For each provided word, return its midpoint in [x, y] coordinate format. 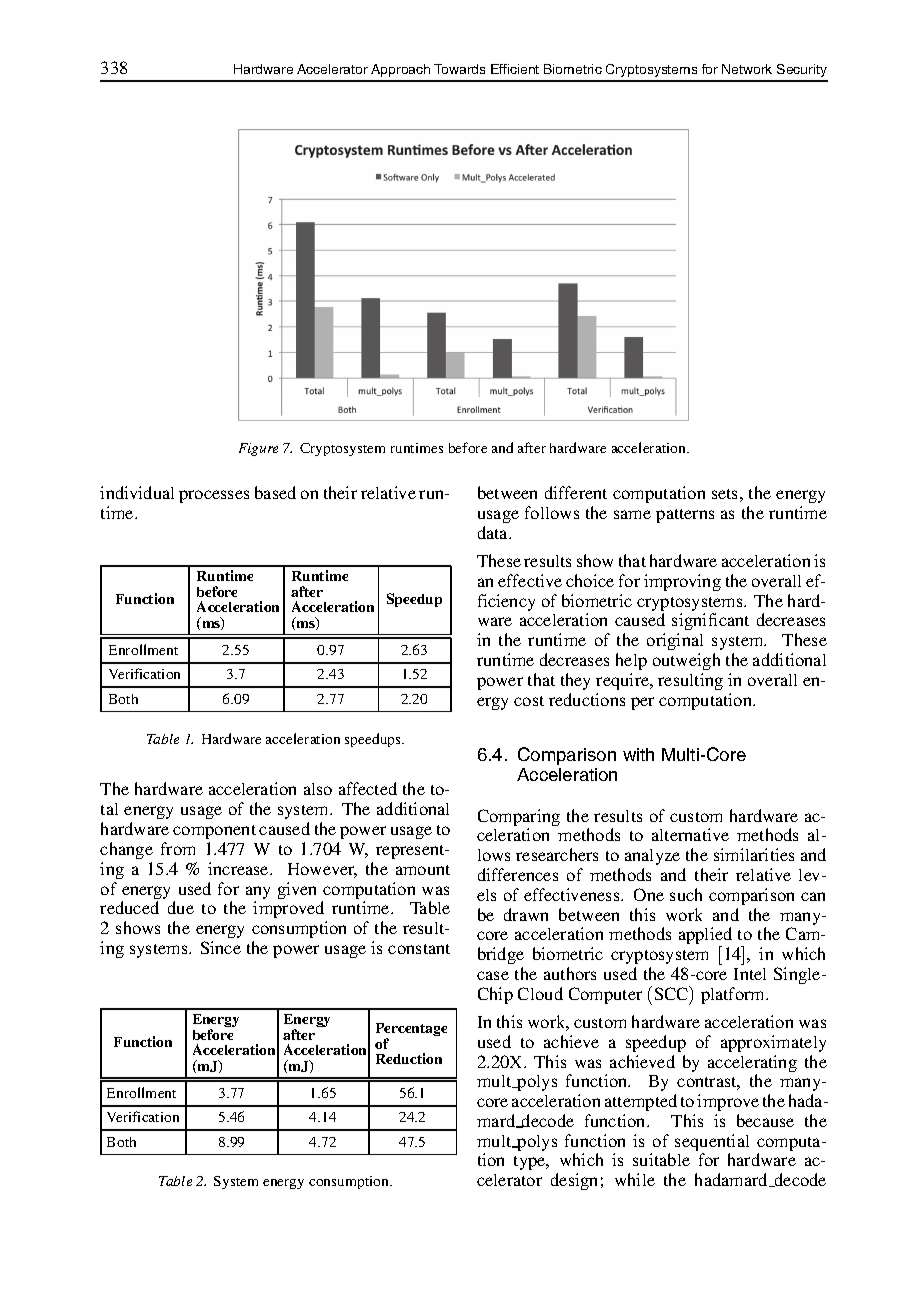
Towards [459, 69]
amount [423, 870]
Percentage [411, 1031]
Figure [258, 449]
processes [214, 496]
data [494, 532]
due [181, 907]
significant [710, 621]
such [686, 894]
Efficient [515, 69]
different [576, 492]
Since [221, 947]
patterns [685, 516]
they [575, 681]
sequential [712, 1144]
